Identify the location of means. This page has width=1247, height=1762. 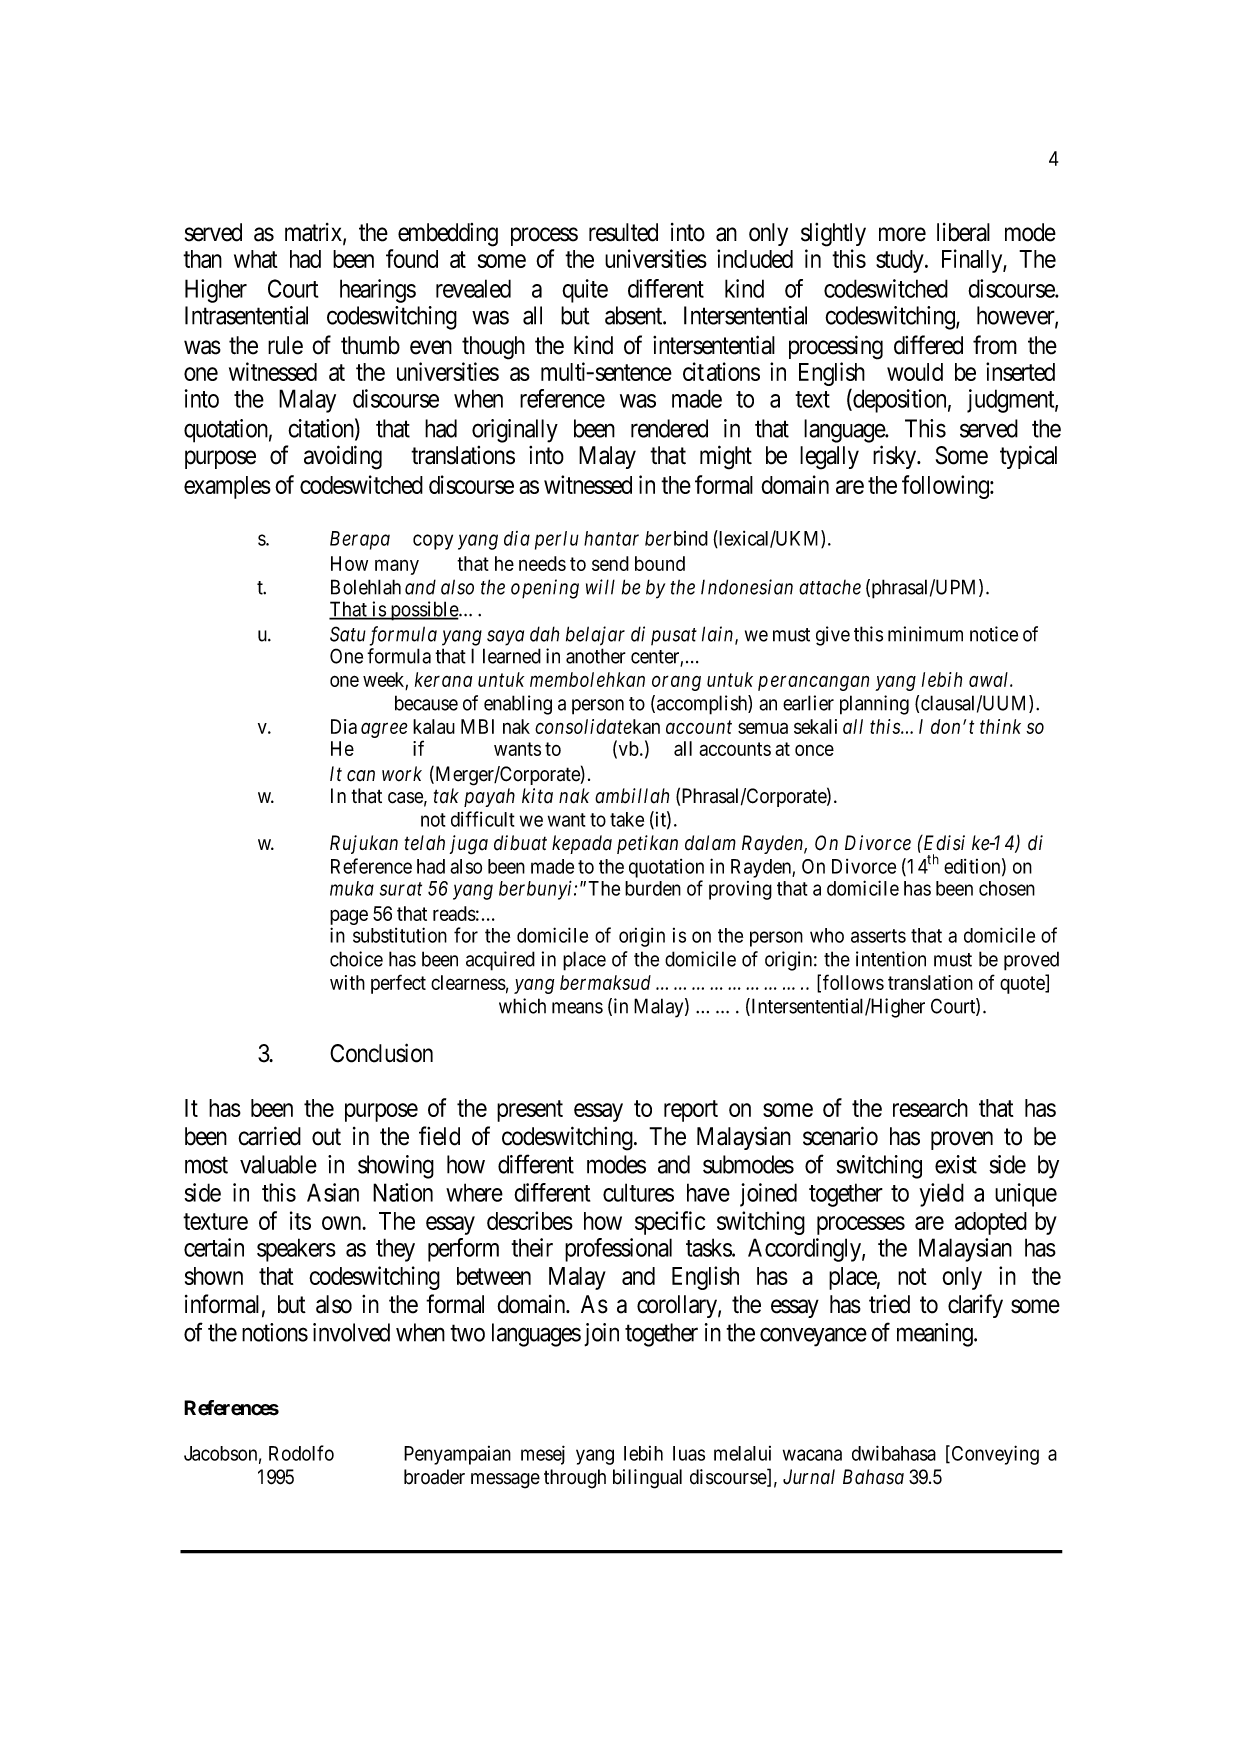
(577, 1008).
